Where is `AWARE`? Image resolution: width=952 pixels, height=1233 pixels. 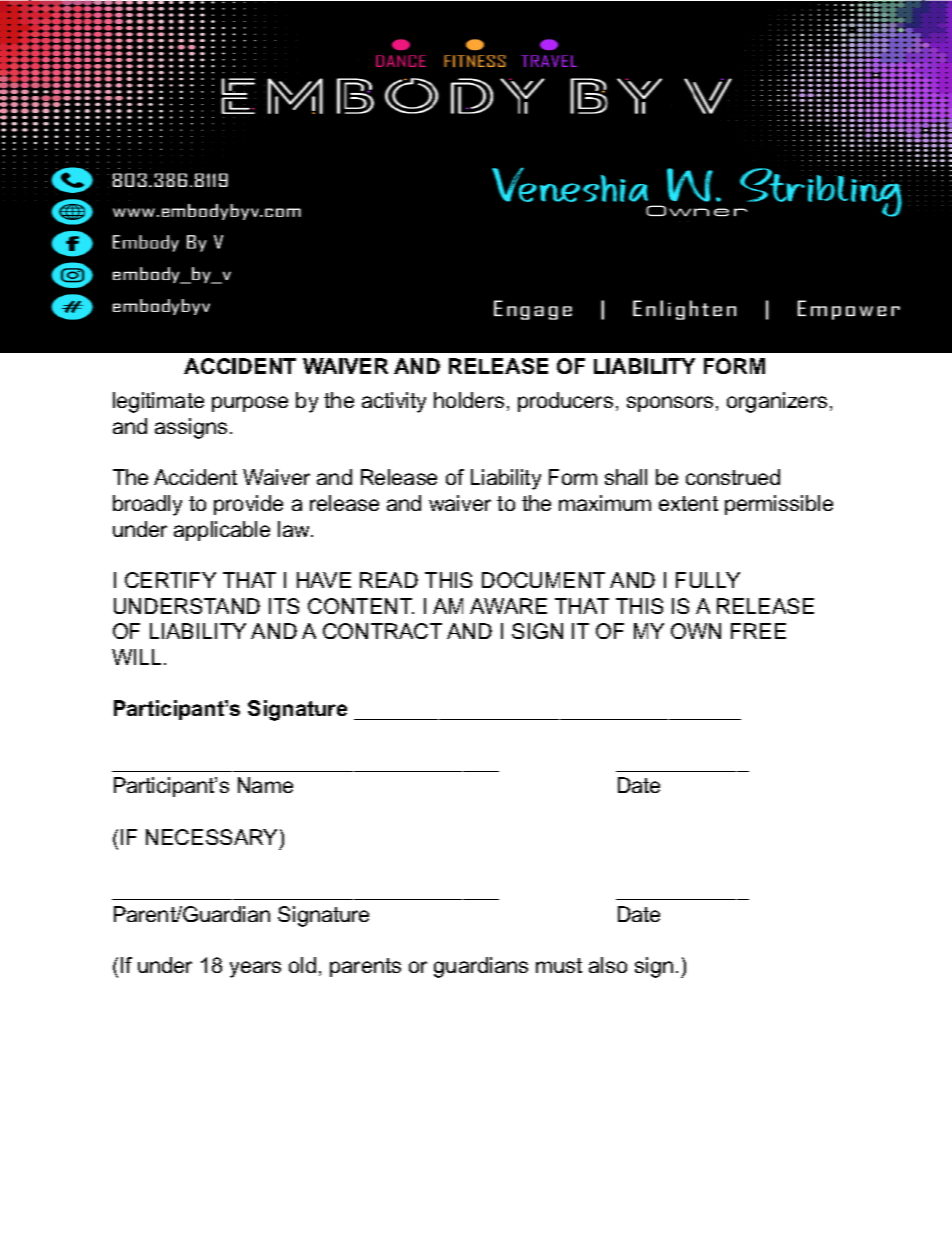 AWARE is located at coordinates (508, 606).
